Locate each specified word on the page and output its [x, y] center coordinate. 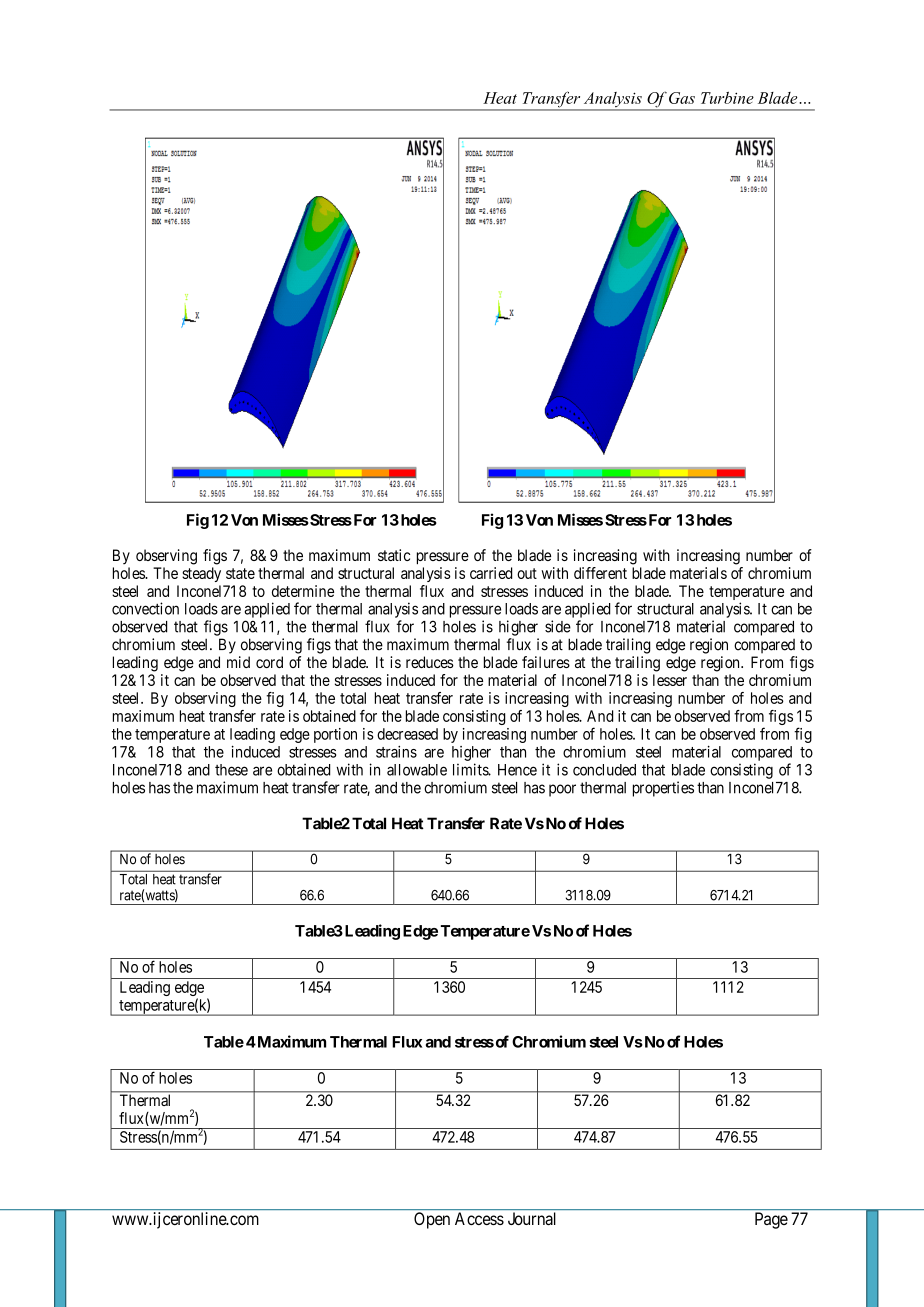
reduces [430, 662]
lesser [670, 680]
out [527, 573]
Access [479, 1218]
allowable [417, 770]
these [231, 770]
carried [491, 573]
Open [432, 1220]
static [394, 555]
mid [238, 662]
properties [663, 789]
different [600, 573]
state [240, 573]
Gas [682, 98]
